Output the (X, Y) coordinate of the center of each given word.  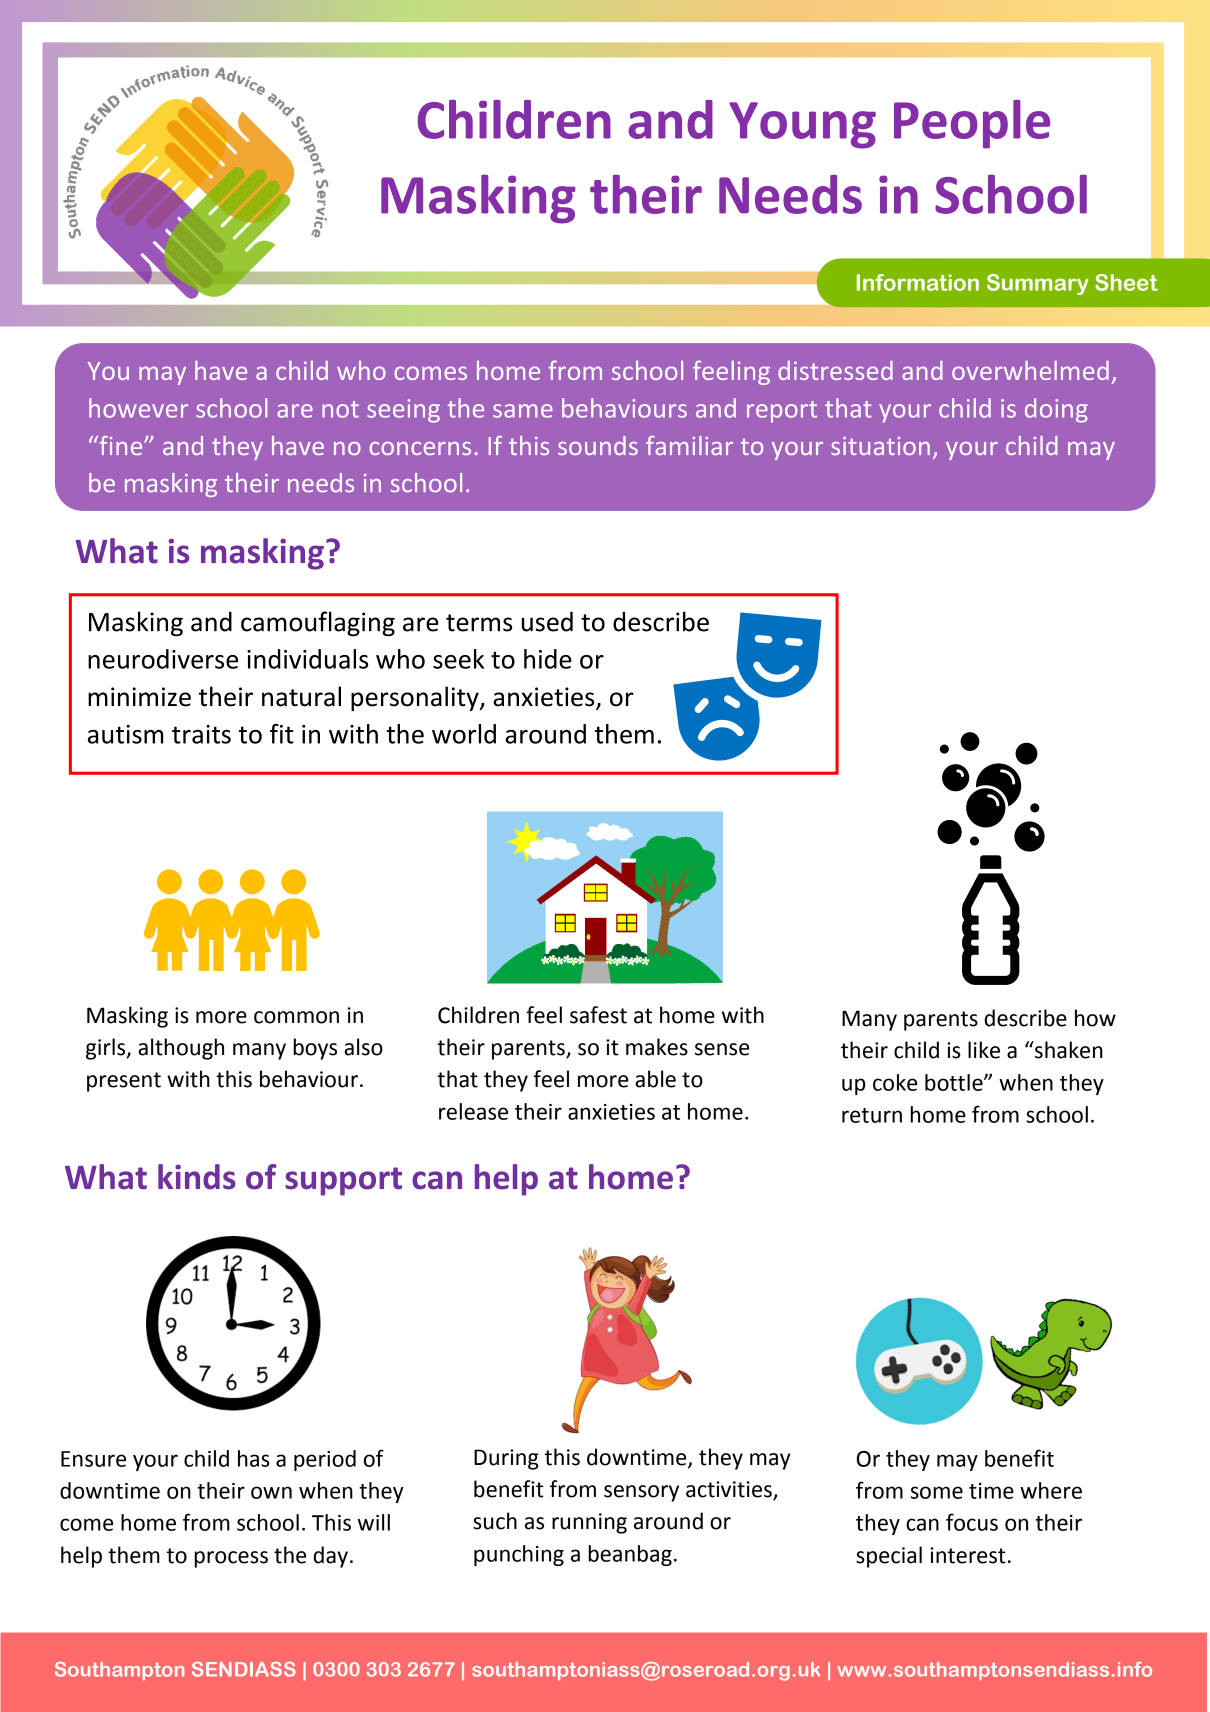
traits (201, 734)
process (231, 1559)
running (589, 1523)
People (972, 124)
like (984, 1050)
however (138, 408)
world (464, 734)
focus (972, 1522)
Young (802, 125)
